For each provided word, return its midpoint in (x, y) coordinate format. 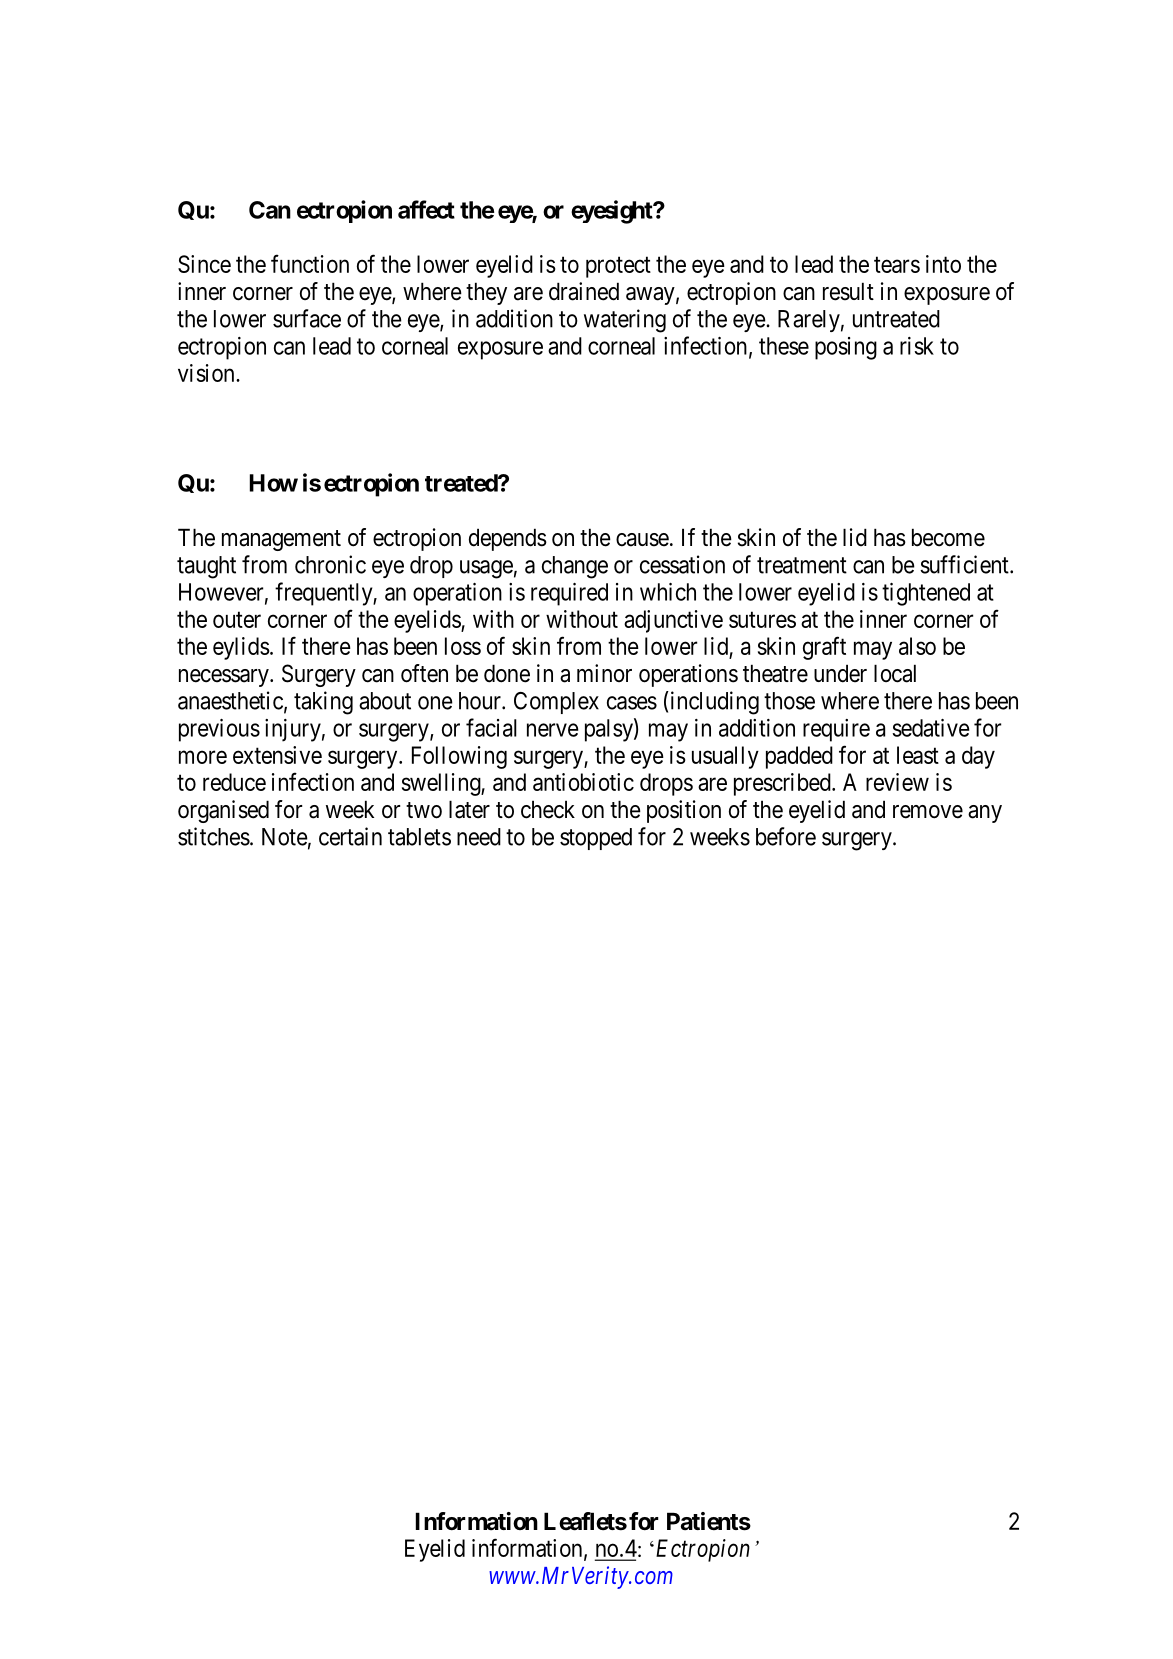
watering (625, 321)
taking (323, 703)
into (943, 264)
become (948, 537)
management (281, 540)
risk (917, 346)
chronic (330, 564)
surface (307, 318)
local (895, 673)
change (575, 567)
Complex (556, 703)
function (310, 263)
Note (285, 837)
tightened (926, 594)
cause (642, 540)
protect (618, 267)
